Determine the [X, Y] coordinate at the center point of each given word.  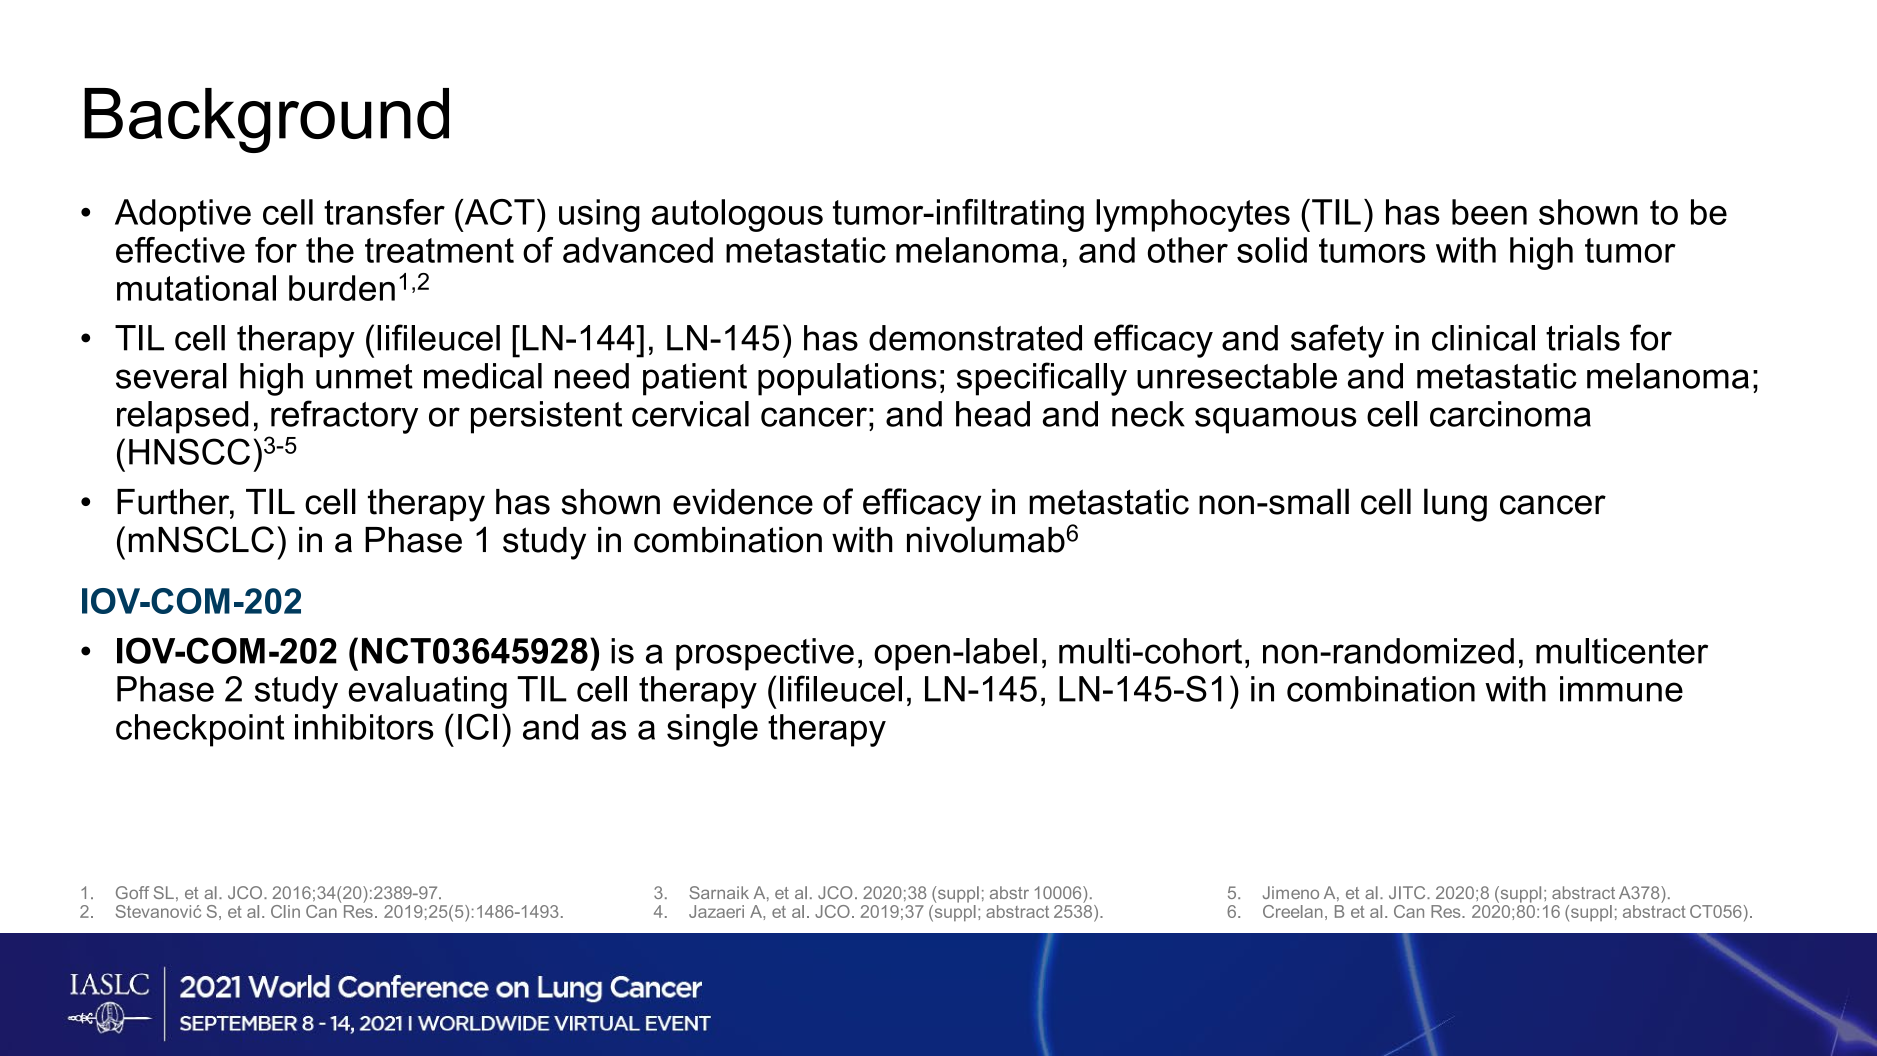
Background [266, 120]
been [1489, 212]
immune [1621, 689]
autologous [737, 215]
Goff [132, 892]
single [712, 730]
